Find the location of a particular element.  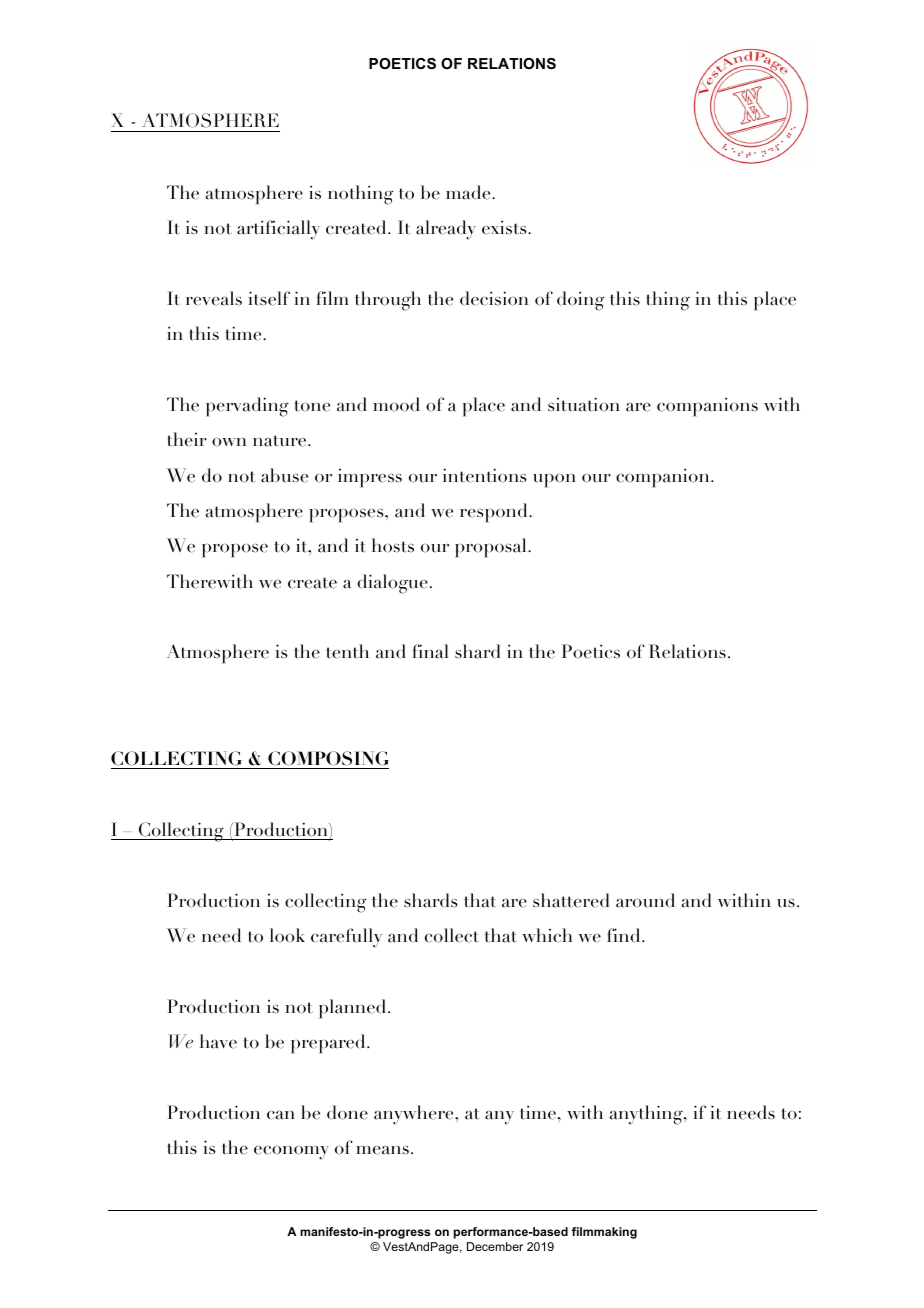

COMPOSING is located at coordinates (328, 758).
